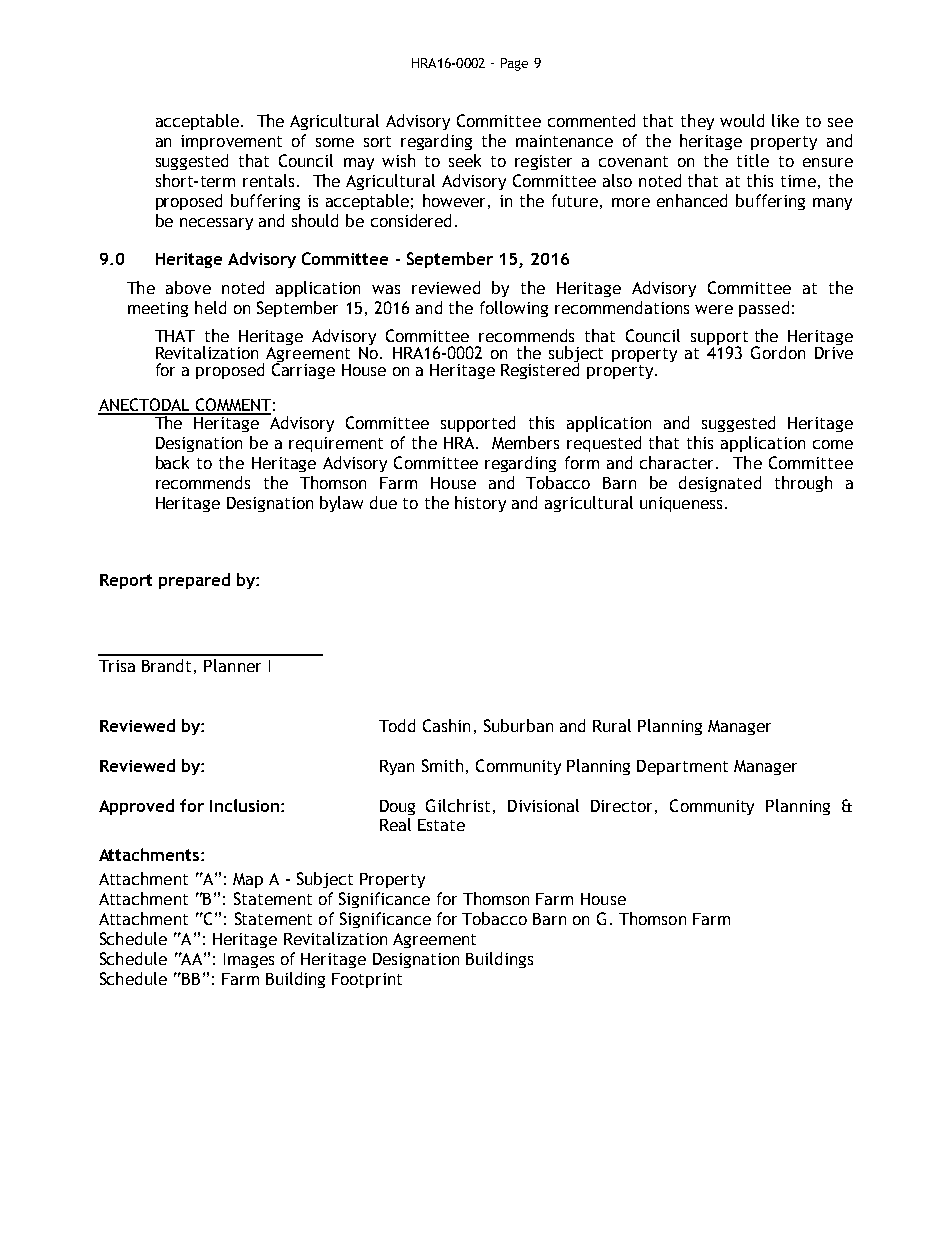 This screenshot has height=1233, width=952. What do you see at coordinates (518, 725) in the screenshot?
I see `Suburban` at bounding box center [518, 725].
